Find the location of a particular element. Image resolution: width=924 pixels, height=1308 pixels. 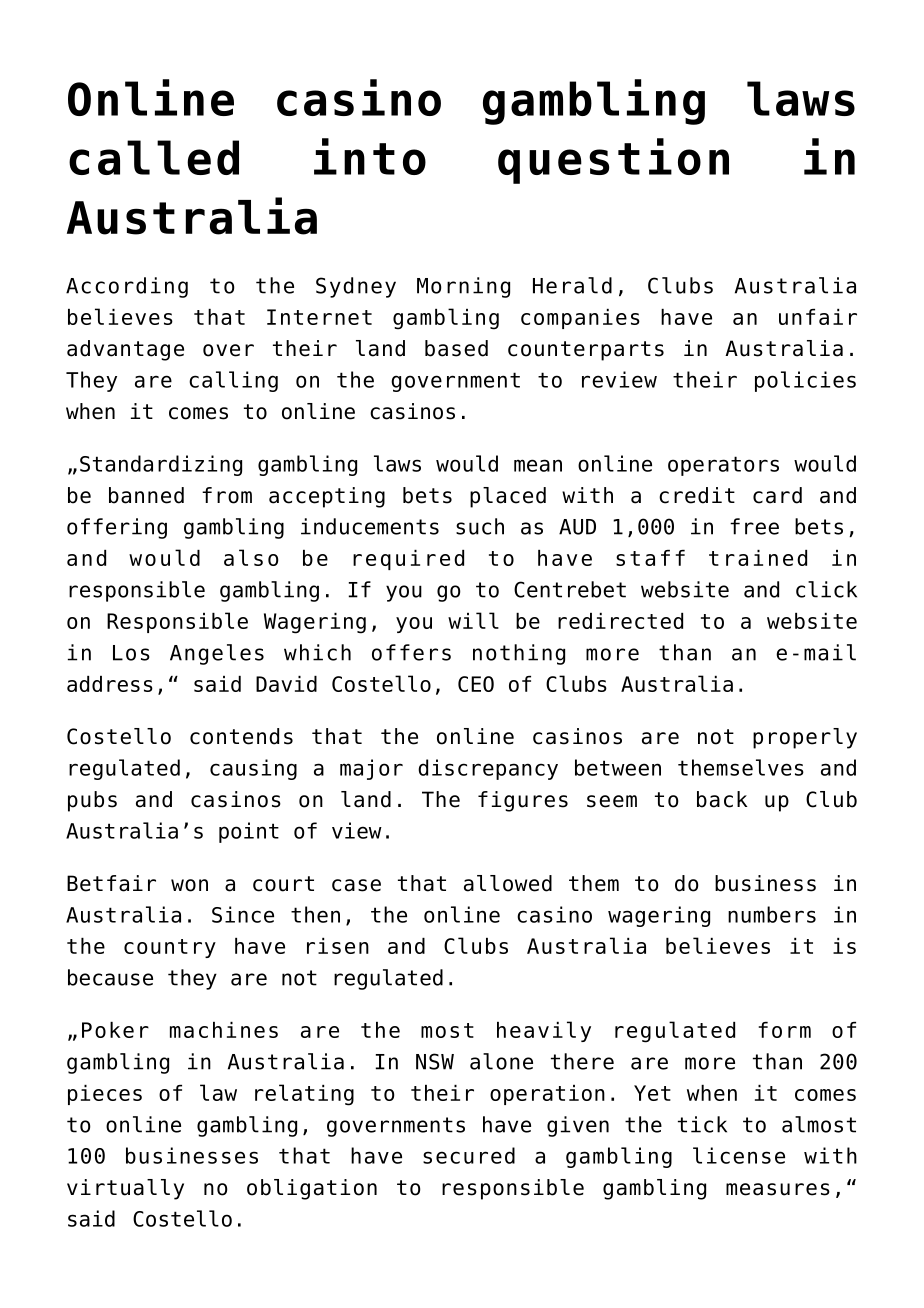

figures is located at coordinates (523, 801).
